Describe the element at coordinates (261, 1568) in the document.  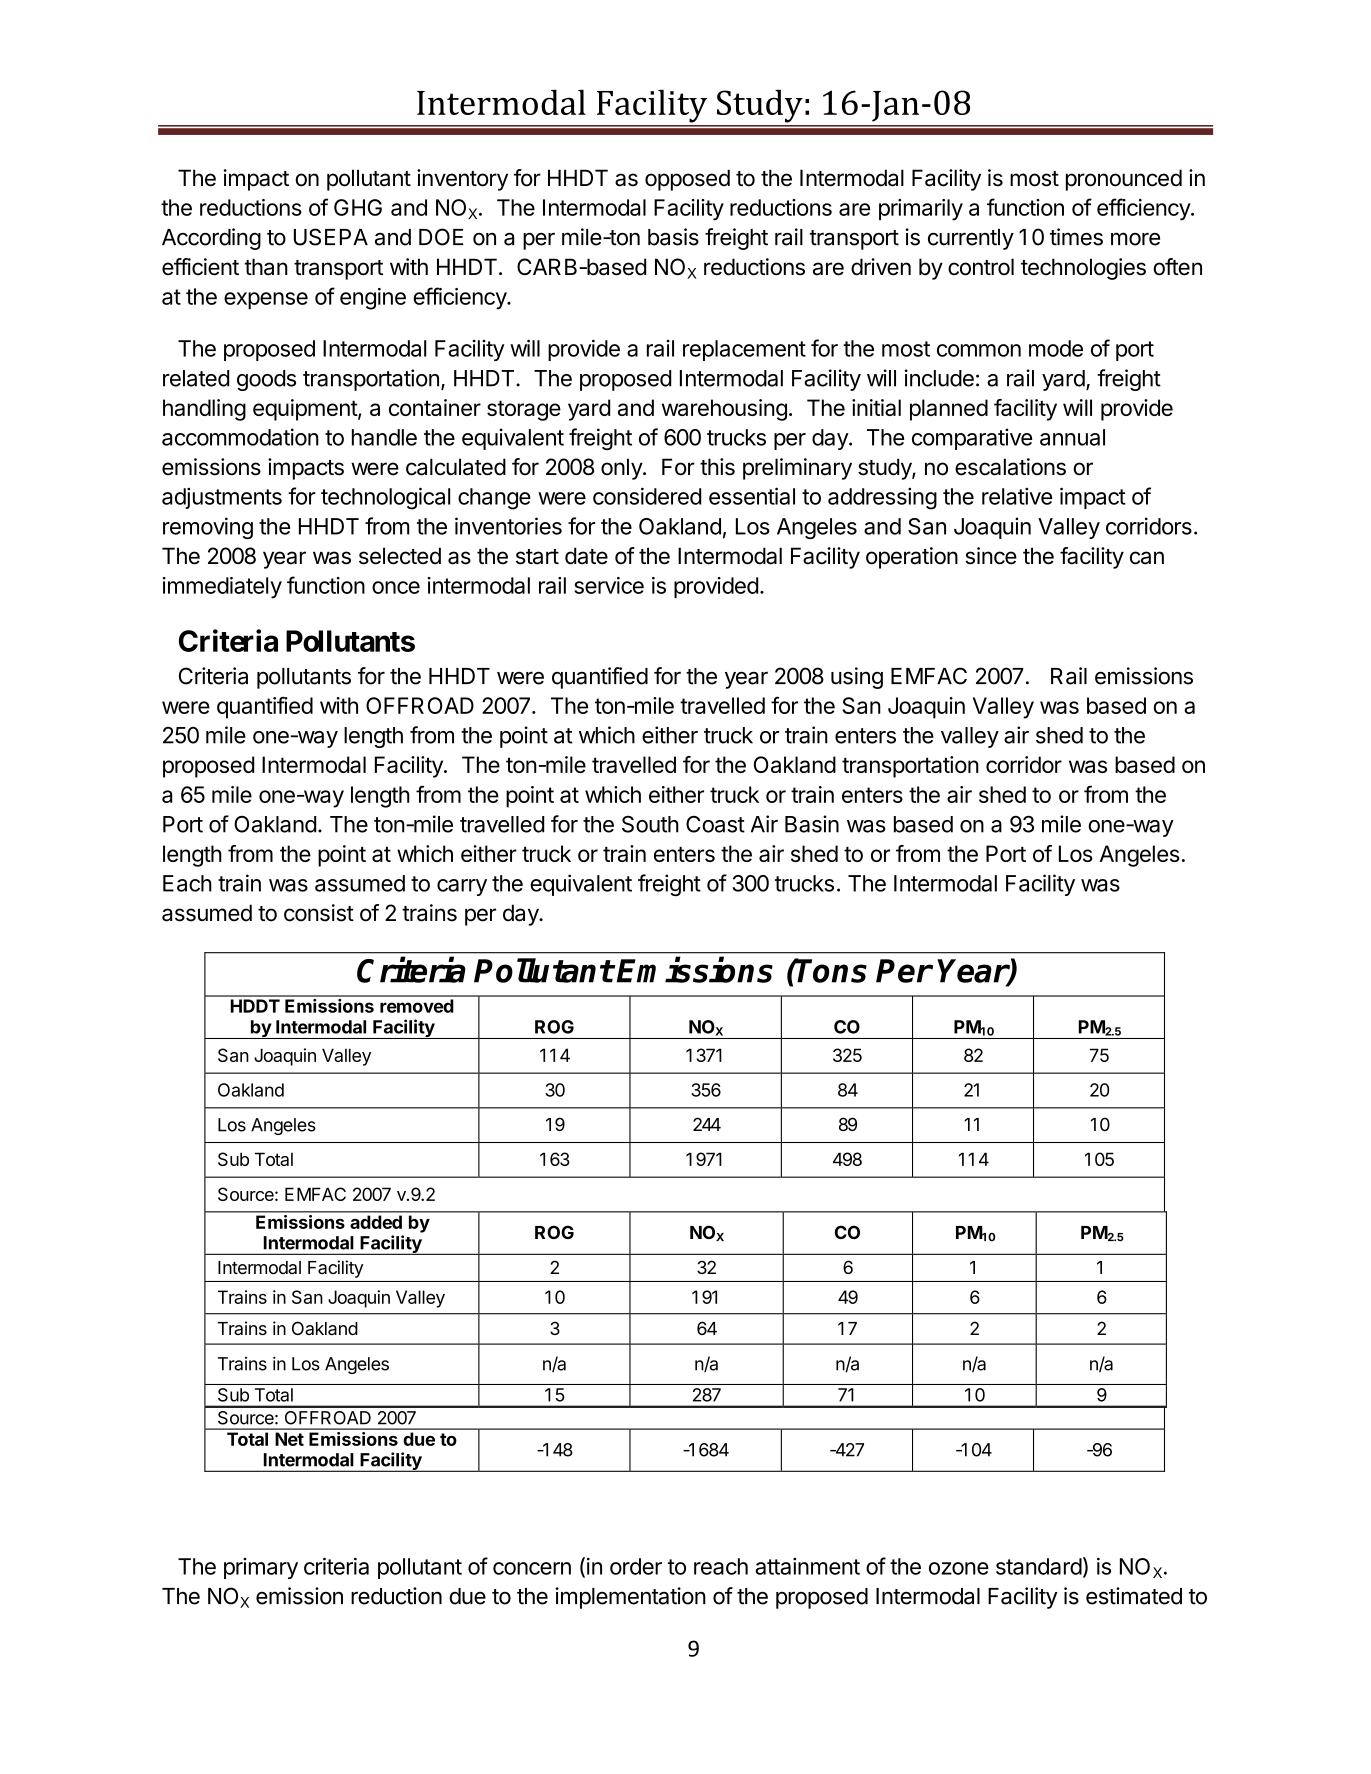
I see `primary` at that location.
